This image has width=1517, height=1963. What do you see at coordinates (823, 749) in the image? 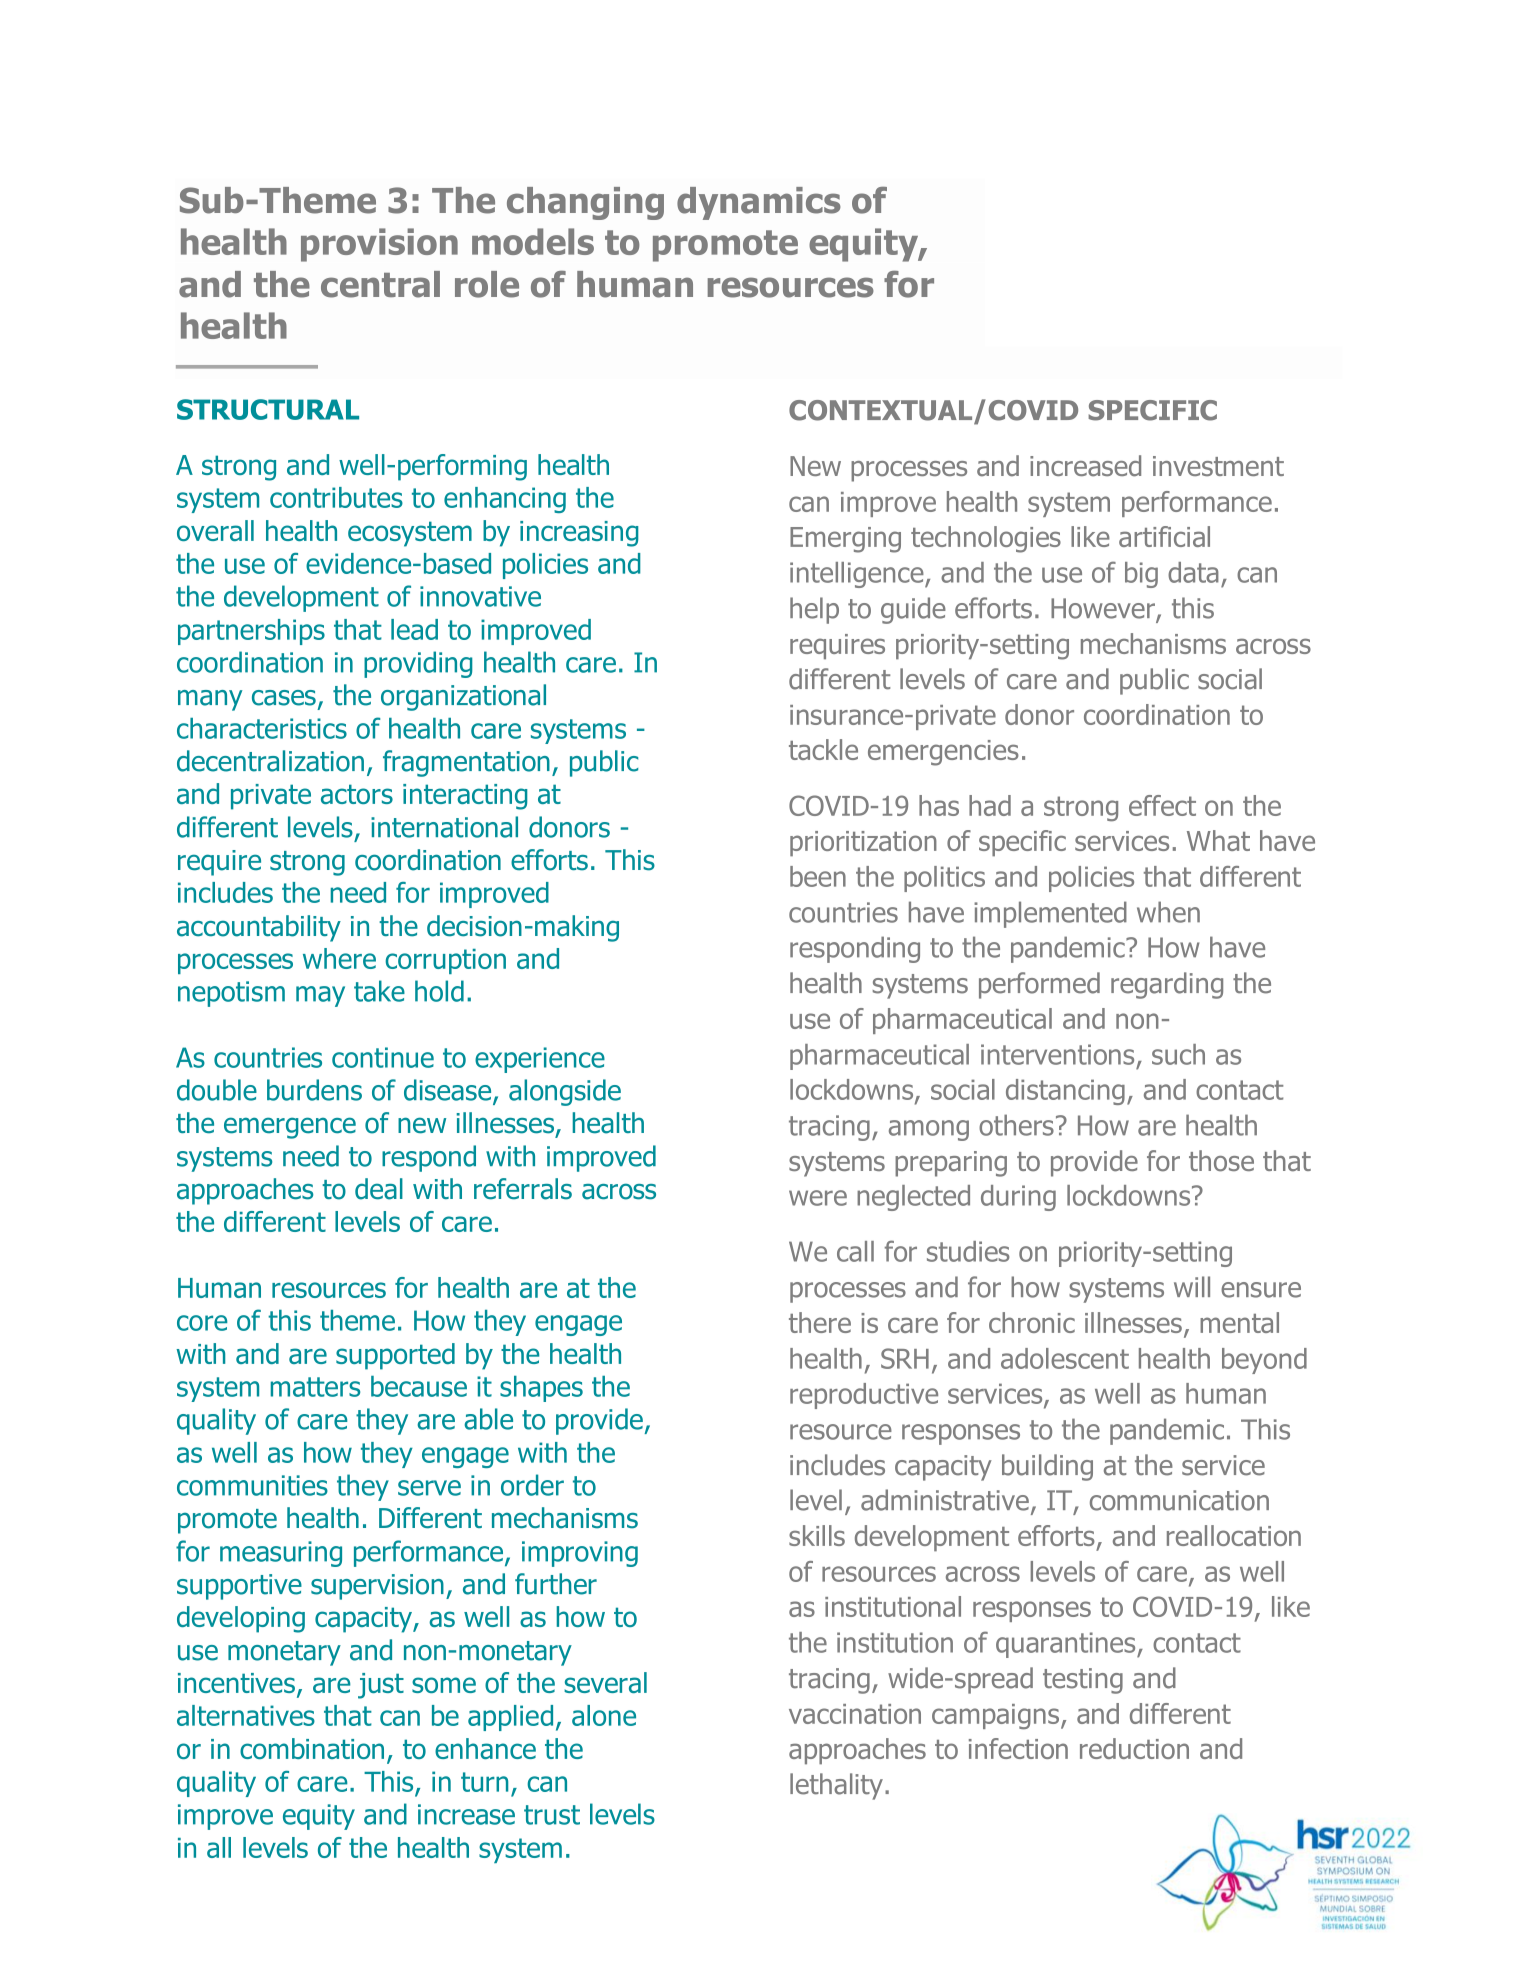
I see `tackle` at bounding box center [823, 749].
